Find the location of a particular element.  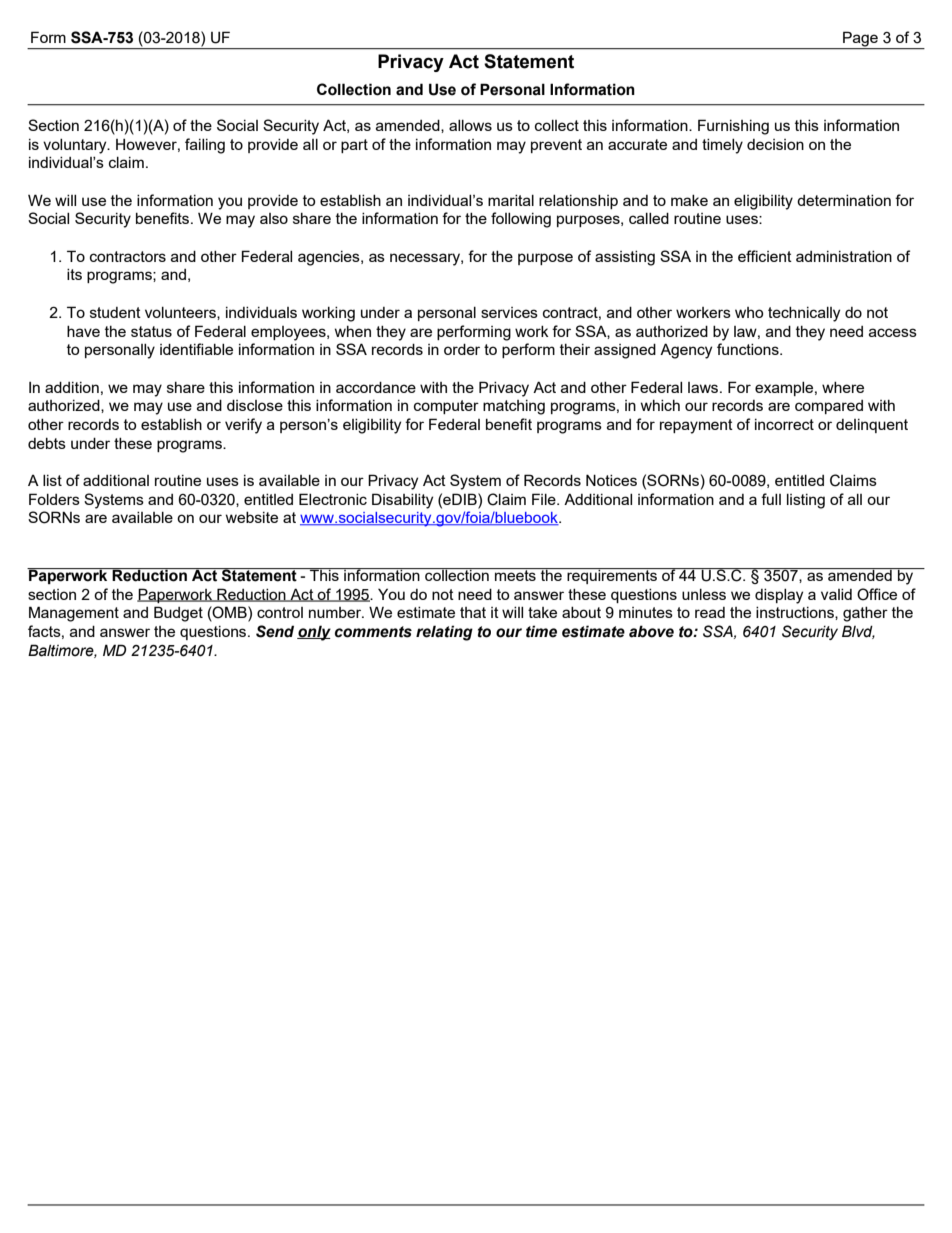

incorrect is located at coordinates (784, 424).
